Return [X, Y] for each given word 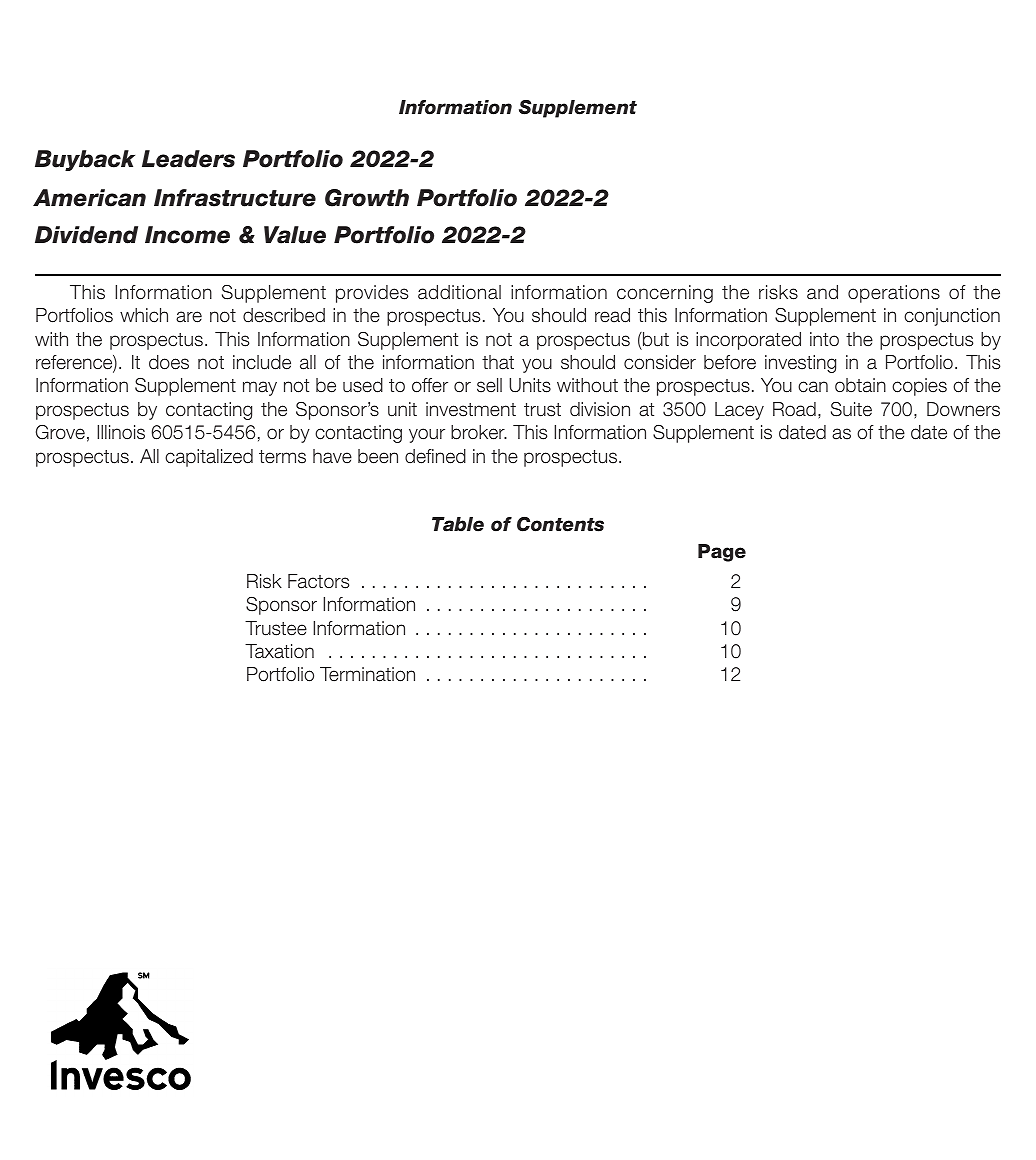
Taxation [279, 651]
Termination [367, 674]
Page [722, 553]
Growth [367, 198]
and [822, 292]
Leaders [188, 159]
